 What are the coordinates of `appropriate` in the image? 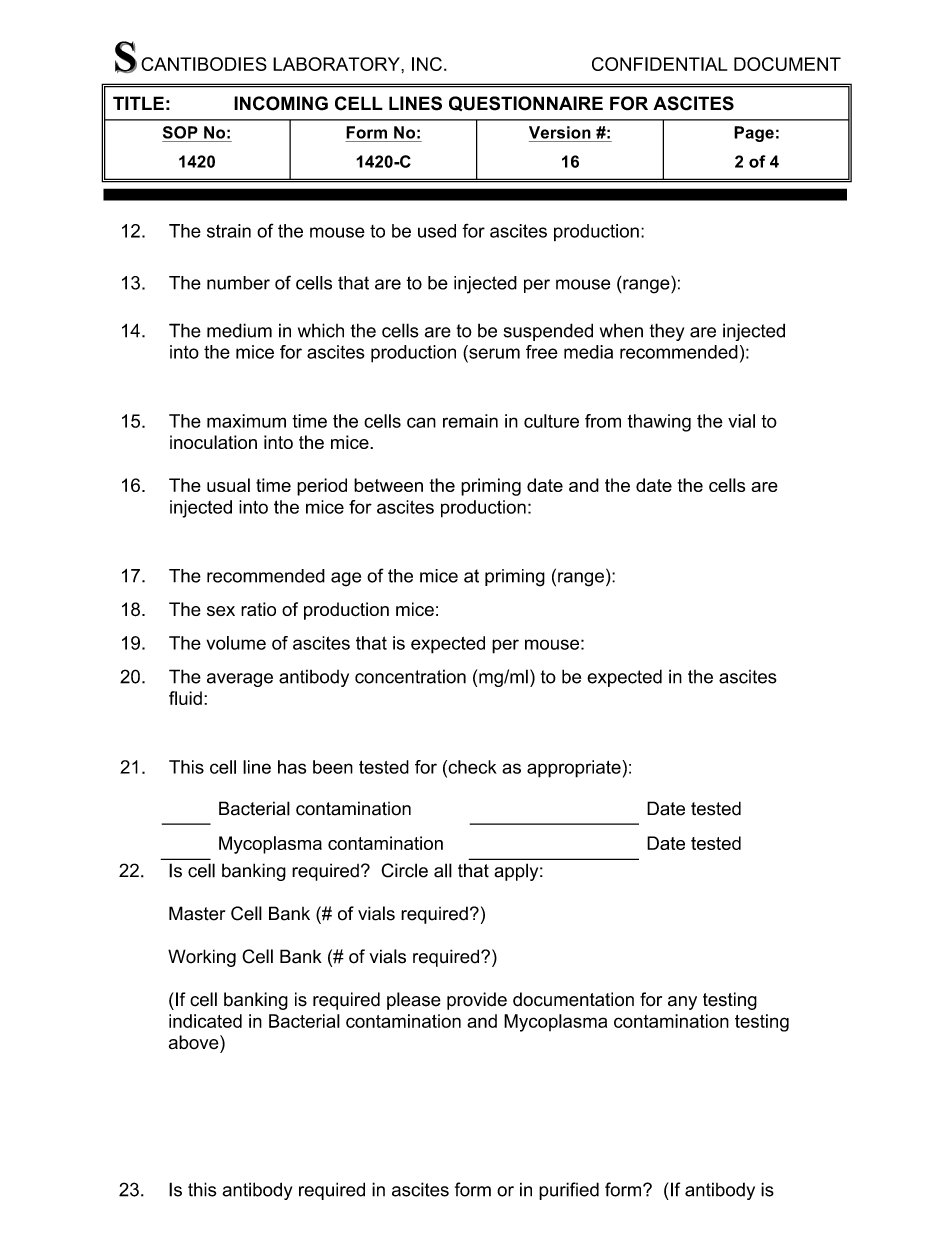 It's located at (575, 769).
